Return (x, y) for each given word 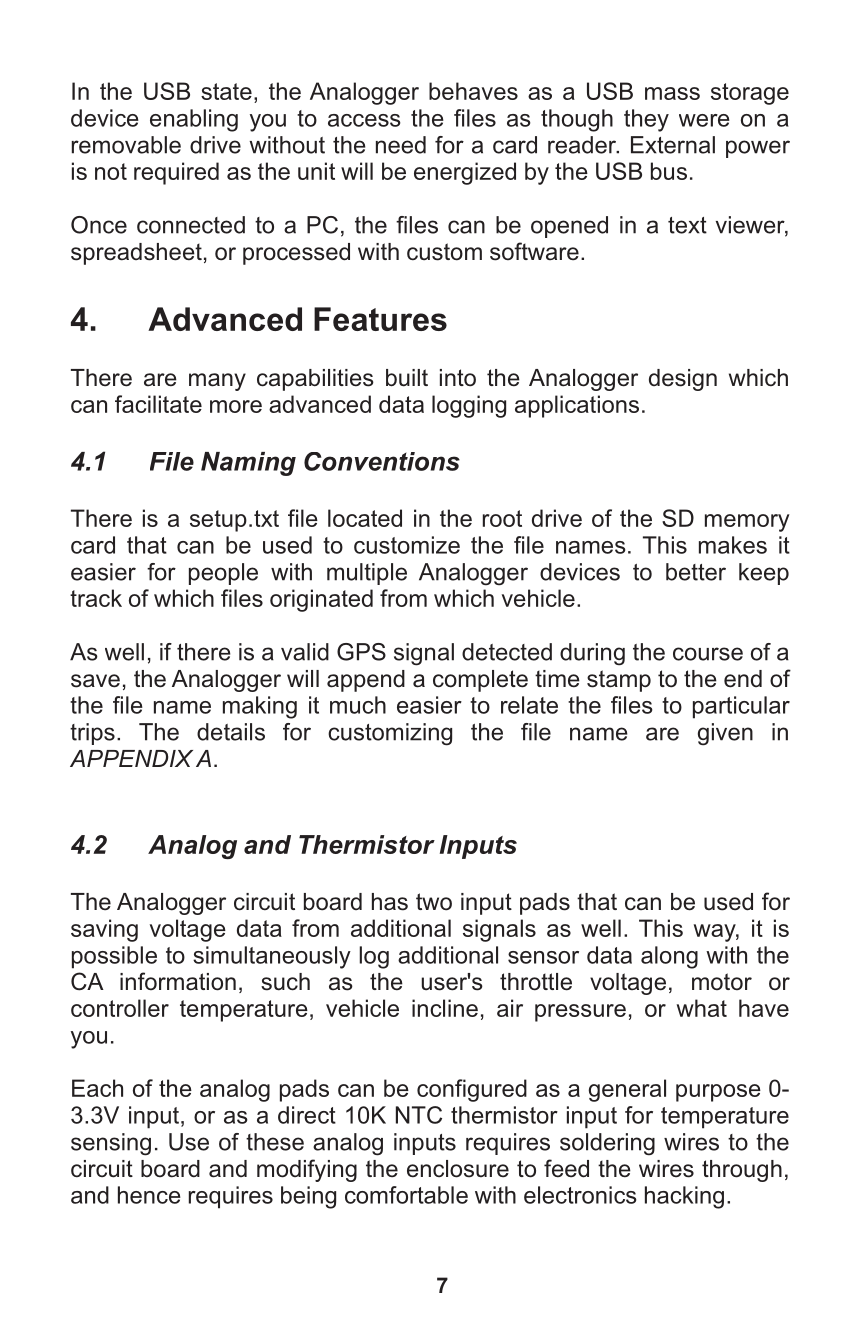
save (95, 681)
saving (104, 930)
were (704, 120)
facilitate (158, 404)
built (407, 378)
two (434, 902)
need (401, 145)
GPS (361, 652)
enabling (194, 120)
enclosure (458, 1169)
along (669, 957)
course (708, 654)
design (683, 380)
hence (149, 1195)
